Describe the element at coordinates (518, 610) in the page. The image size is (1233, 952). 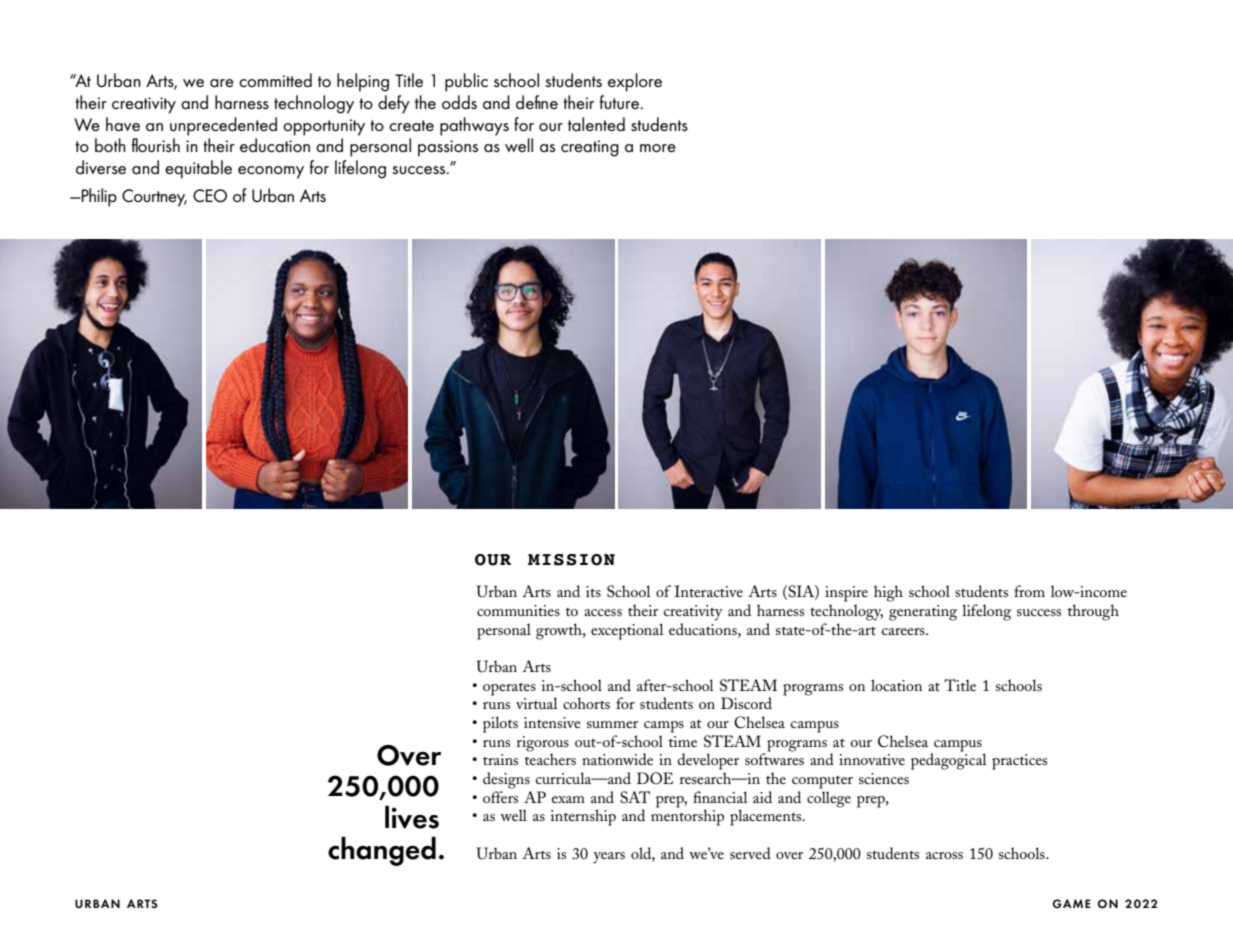
I see `communities` at that location.
